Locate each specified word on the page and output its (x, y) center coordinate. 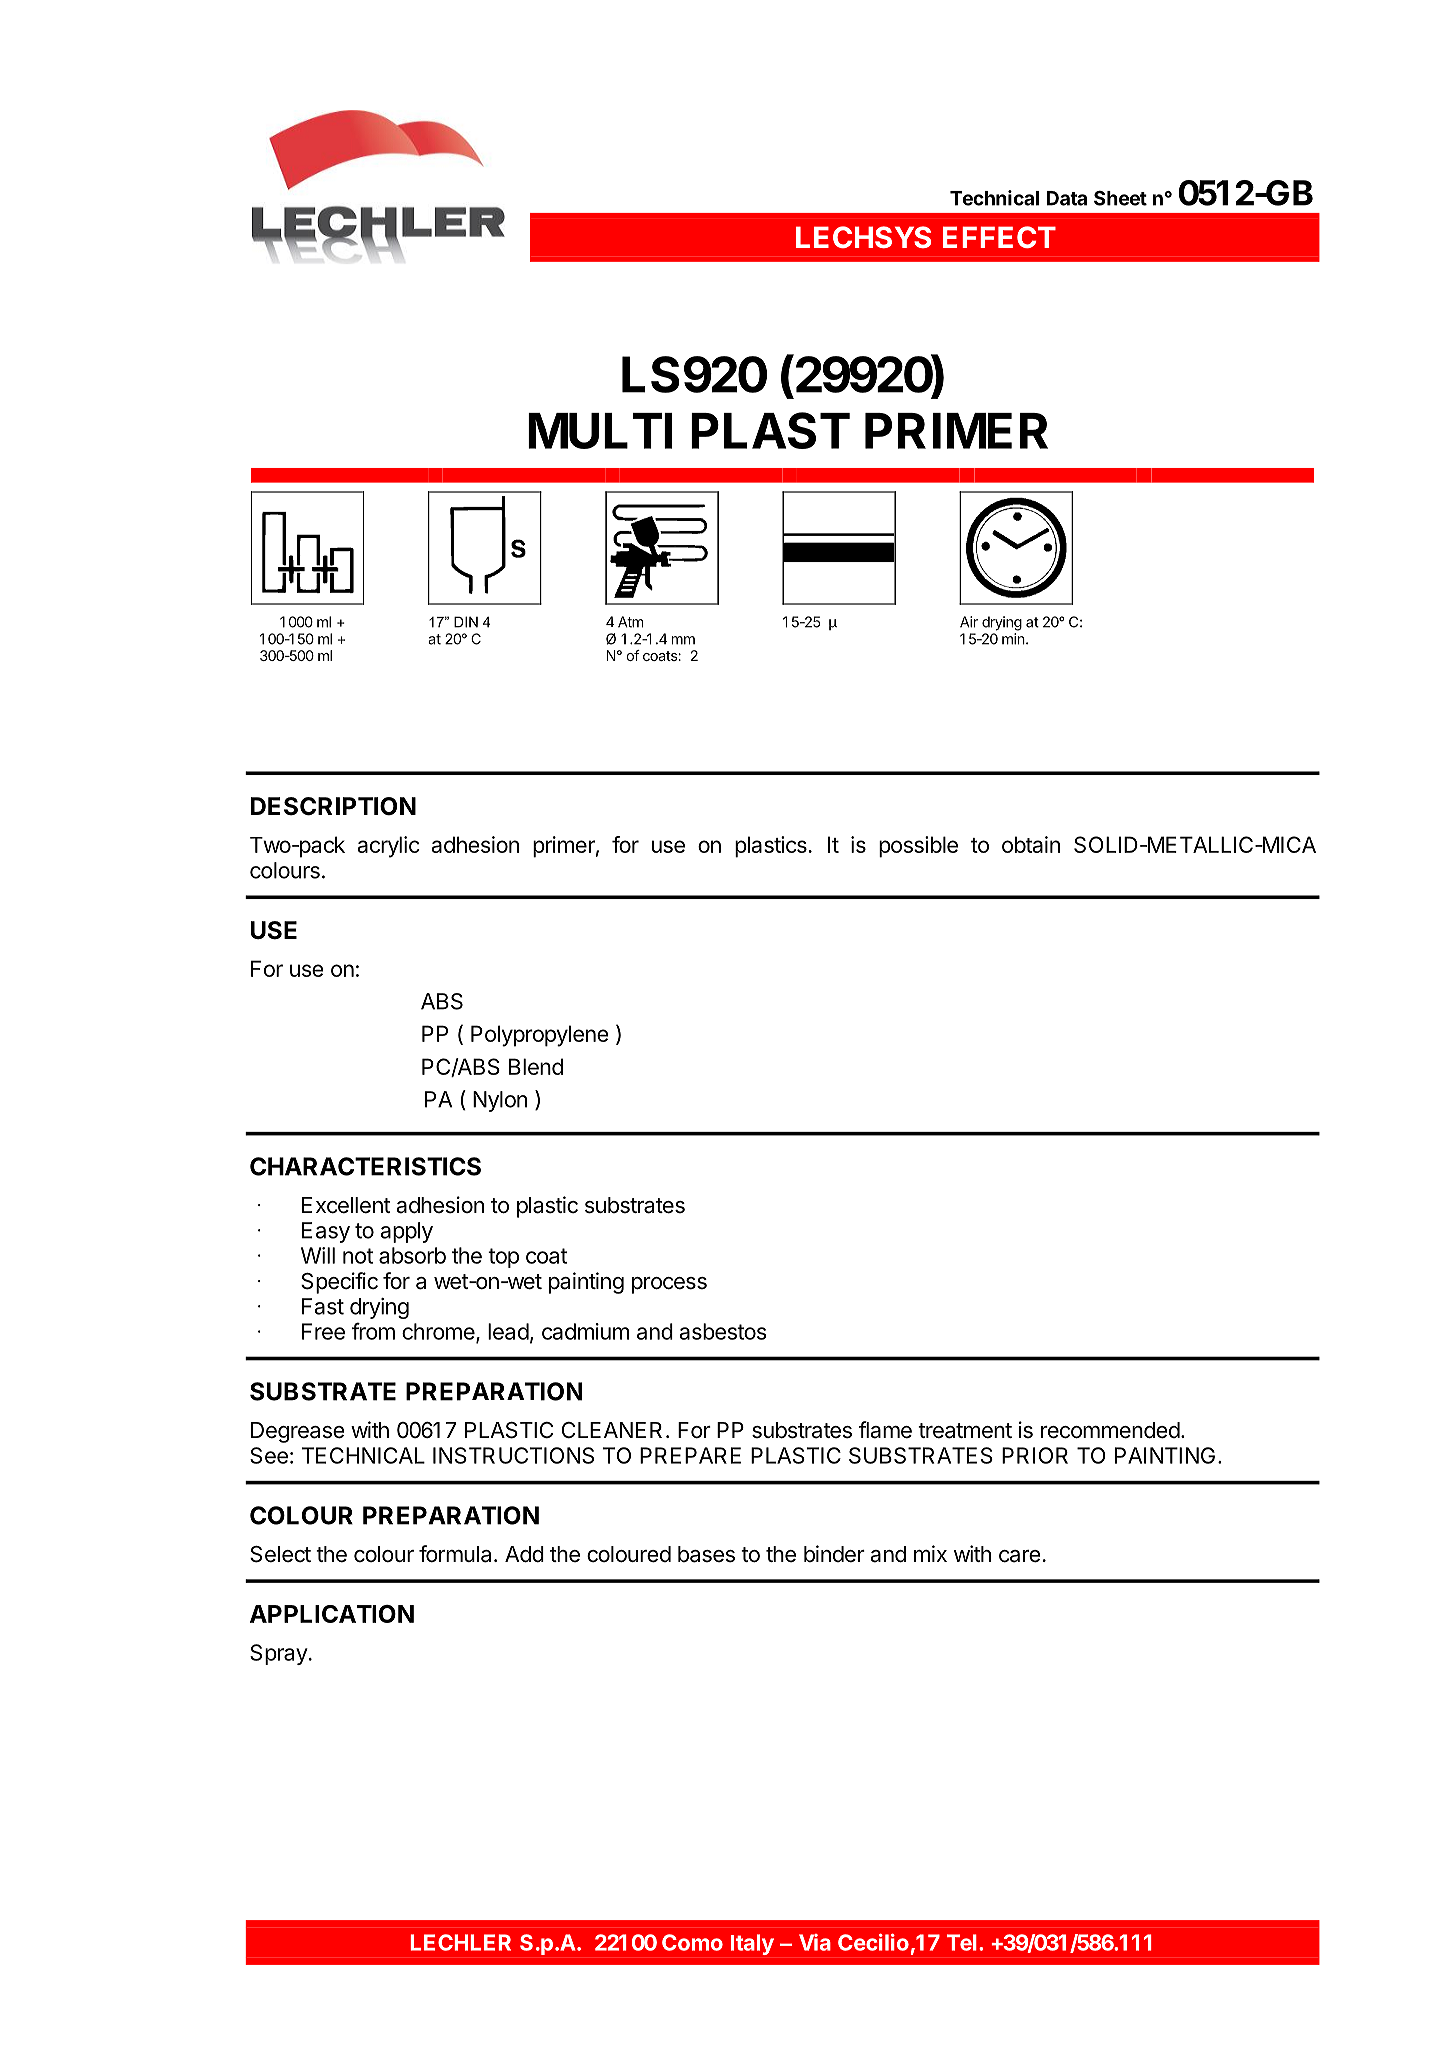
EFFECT (999, 237)
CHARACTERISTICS (365, 1166)
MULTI (600, 431)
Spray (279, 1654)
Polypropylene (540, 1036)
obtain (1031, 844)
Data (1066, 198)
